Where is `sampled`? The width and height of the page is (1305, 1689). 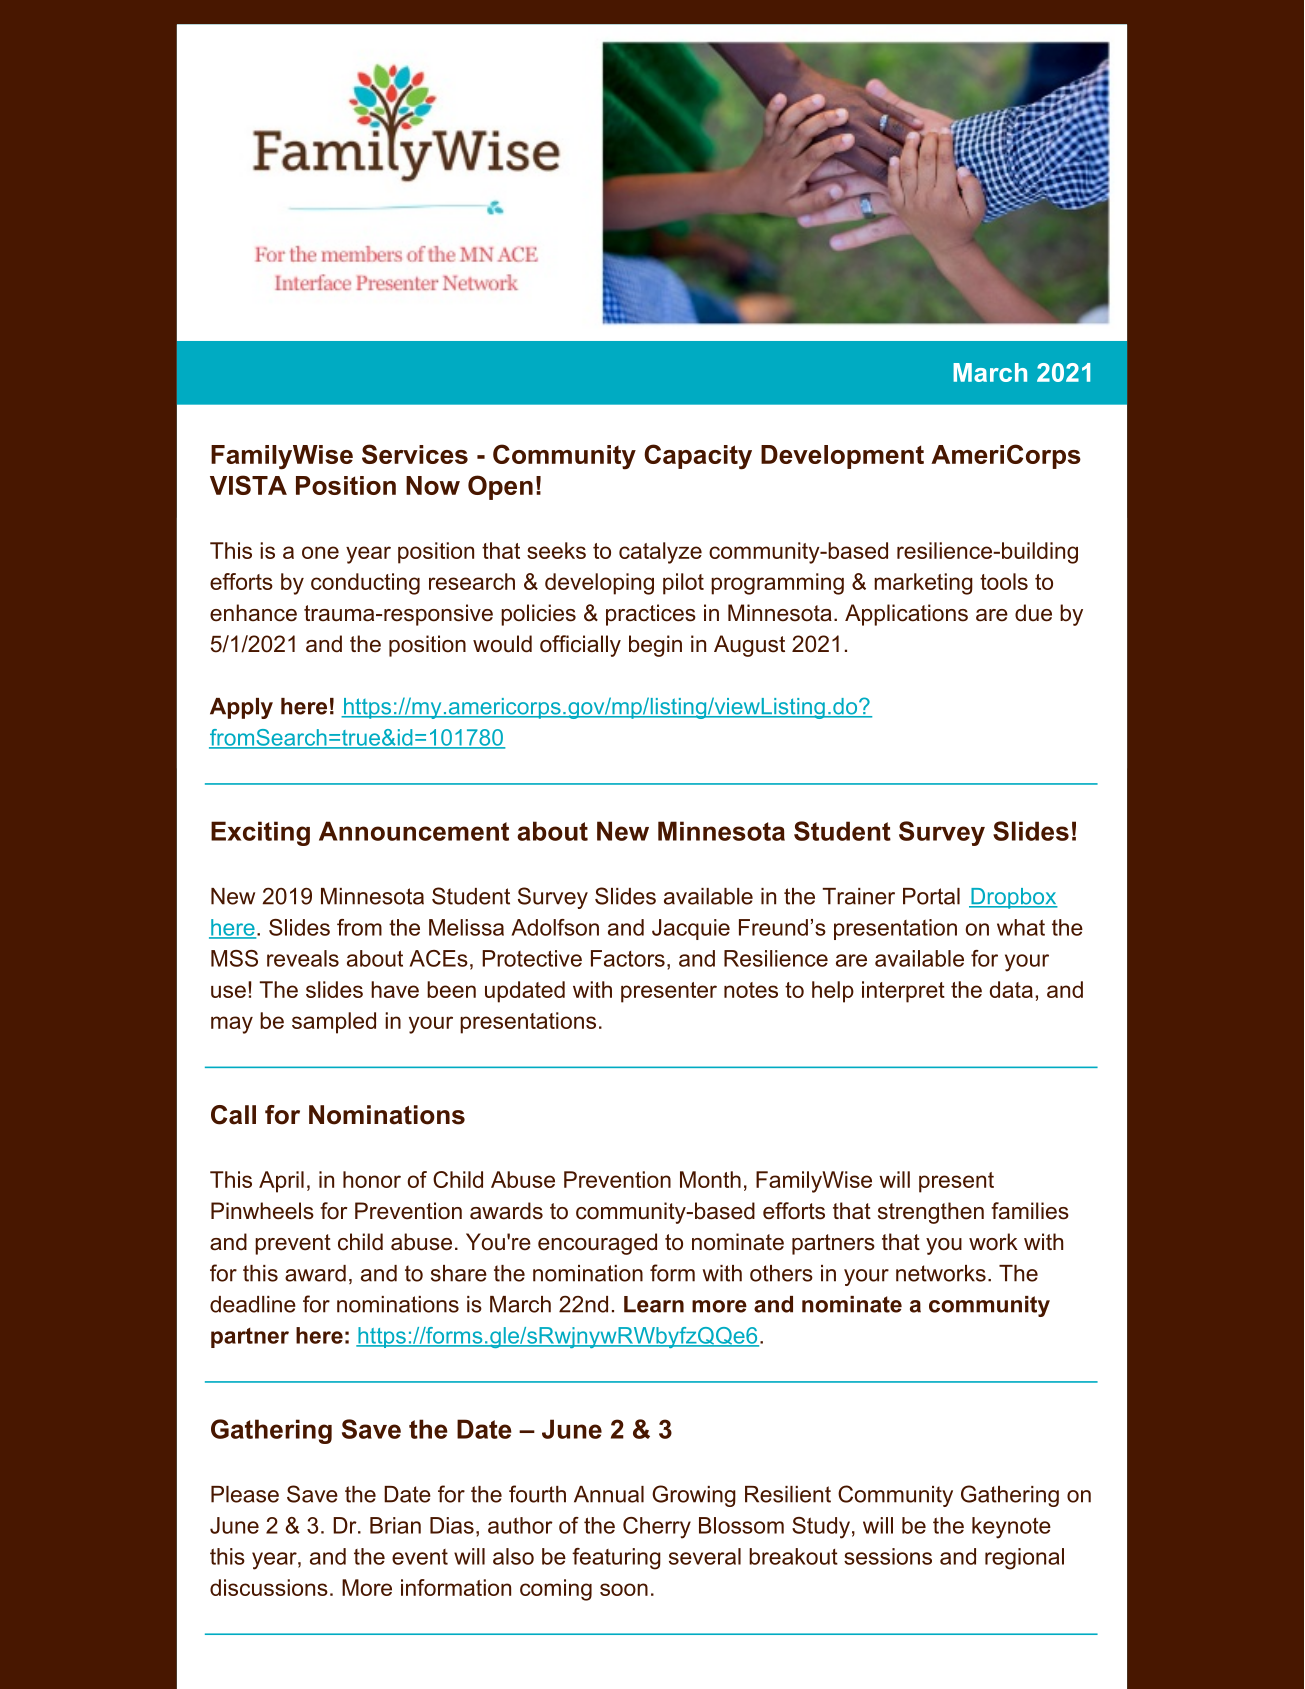
sampled is located at coordinates (334, 1023).
